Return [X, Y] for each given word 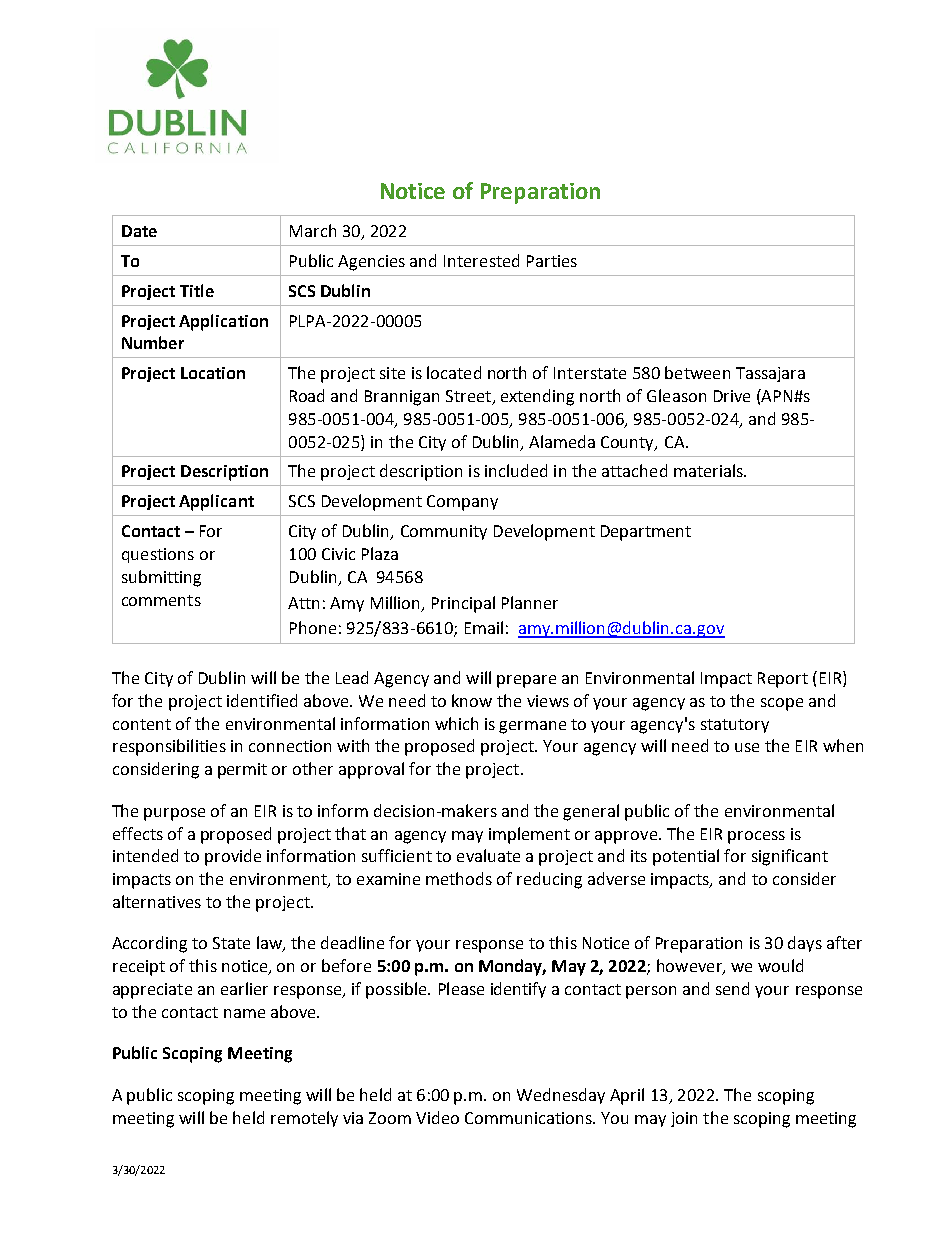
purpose [174, 814]
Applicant [216, 502]
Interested [481, 260]
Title [197, 290]
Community [444, 532]
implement [529, 835]
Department [646, 533]
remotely [304, 1119]
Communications [529, 1118]
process [756, 837]
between [697, 372]
